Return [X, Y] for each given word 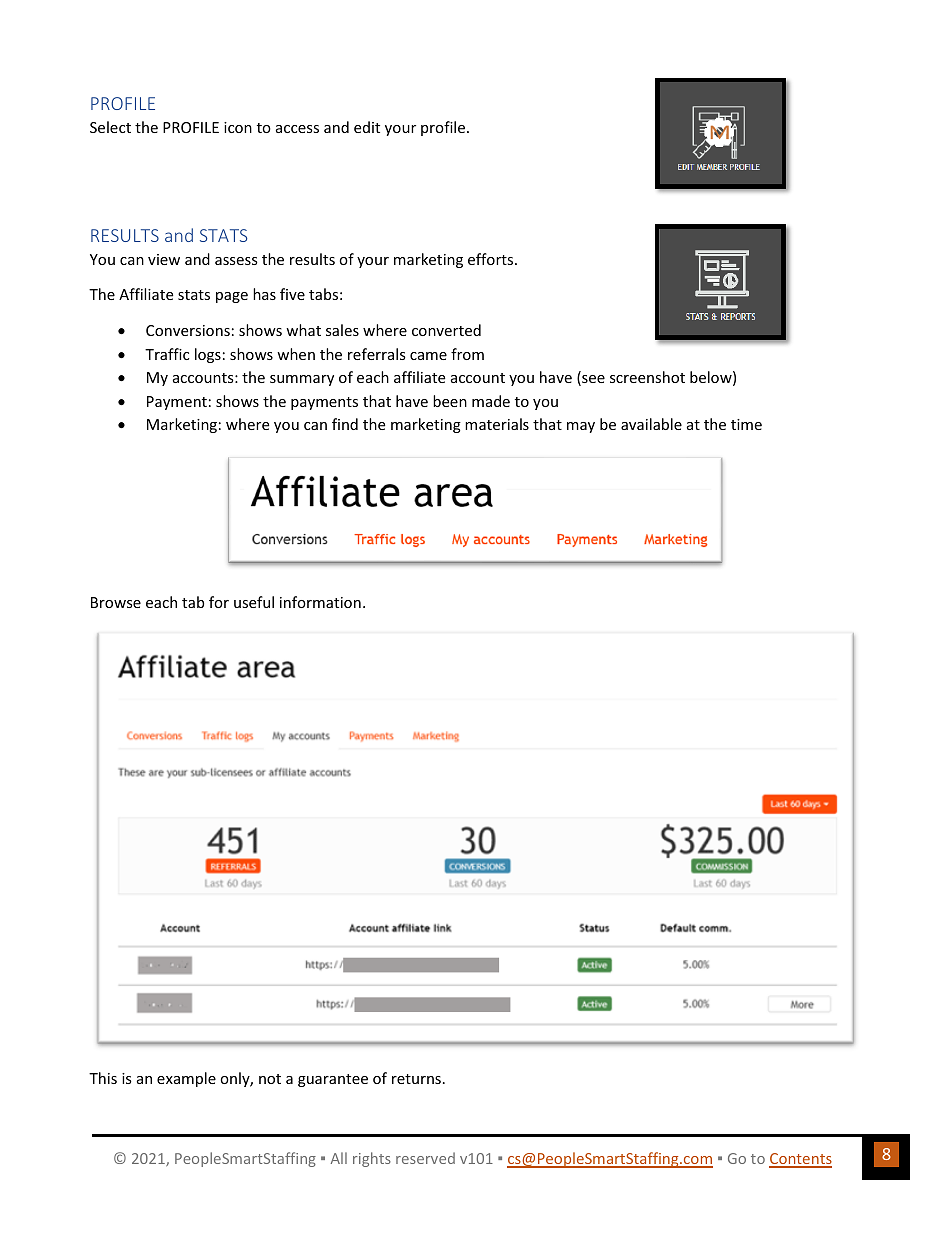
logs [208, 355]
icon [238, 127]
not [270, 1079]
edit [367, 127]
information [320, 602]
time [746, 424]
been [450, 401]
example [186, 1079]
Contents [800, 1160]
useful [254, 602]
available [651, 424]
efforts [492, 259]
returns [416, 1079]
